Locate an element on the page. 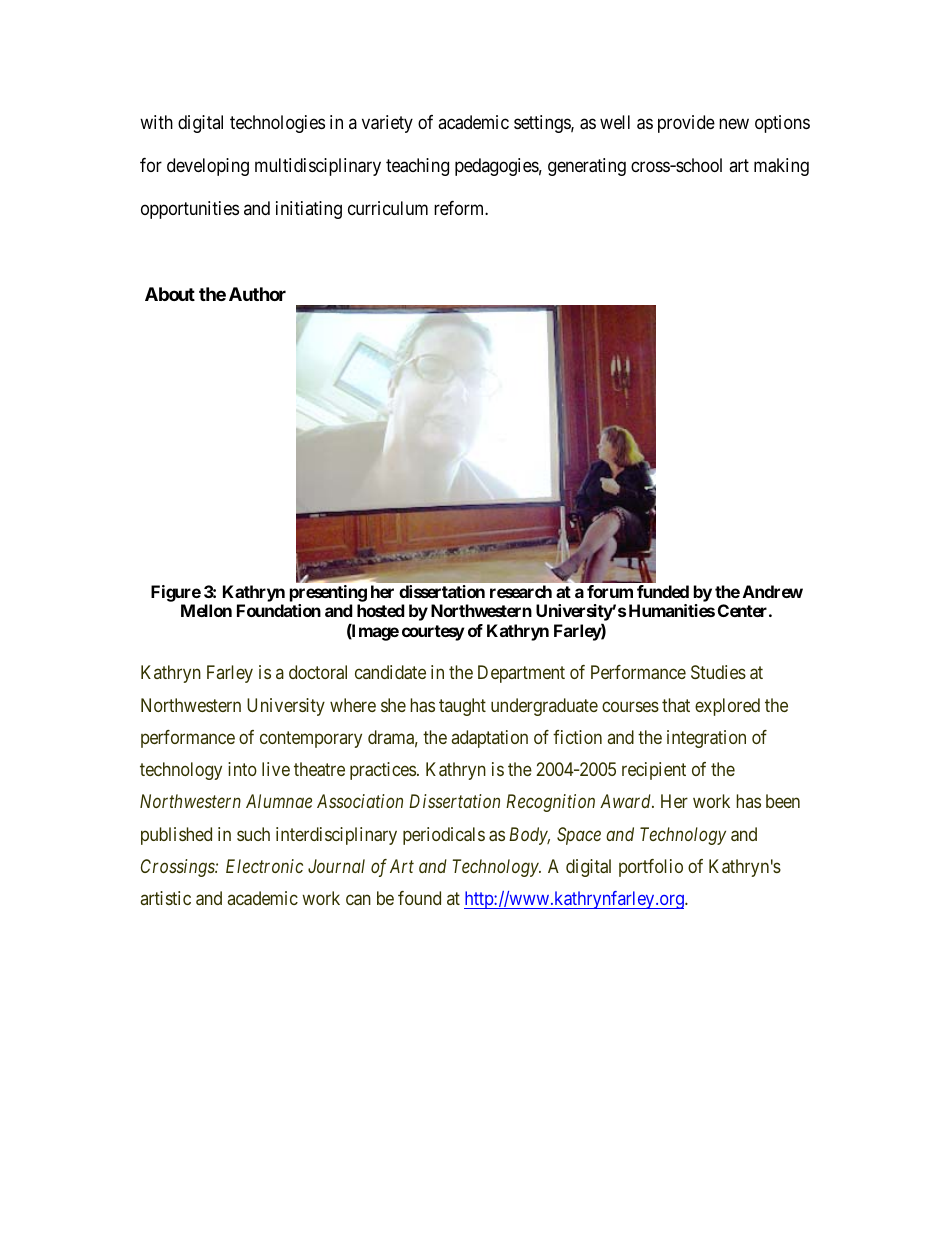 Image resolution: width=952 pixels, height=1233 pixels. explored is located at coordinates (727, 707).
